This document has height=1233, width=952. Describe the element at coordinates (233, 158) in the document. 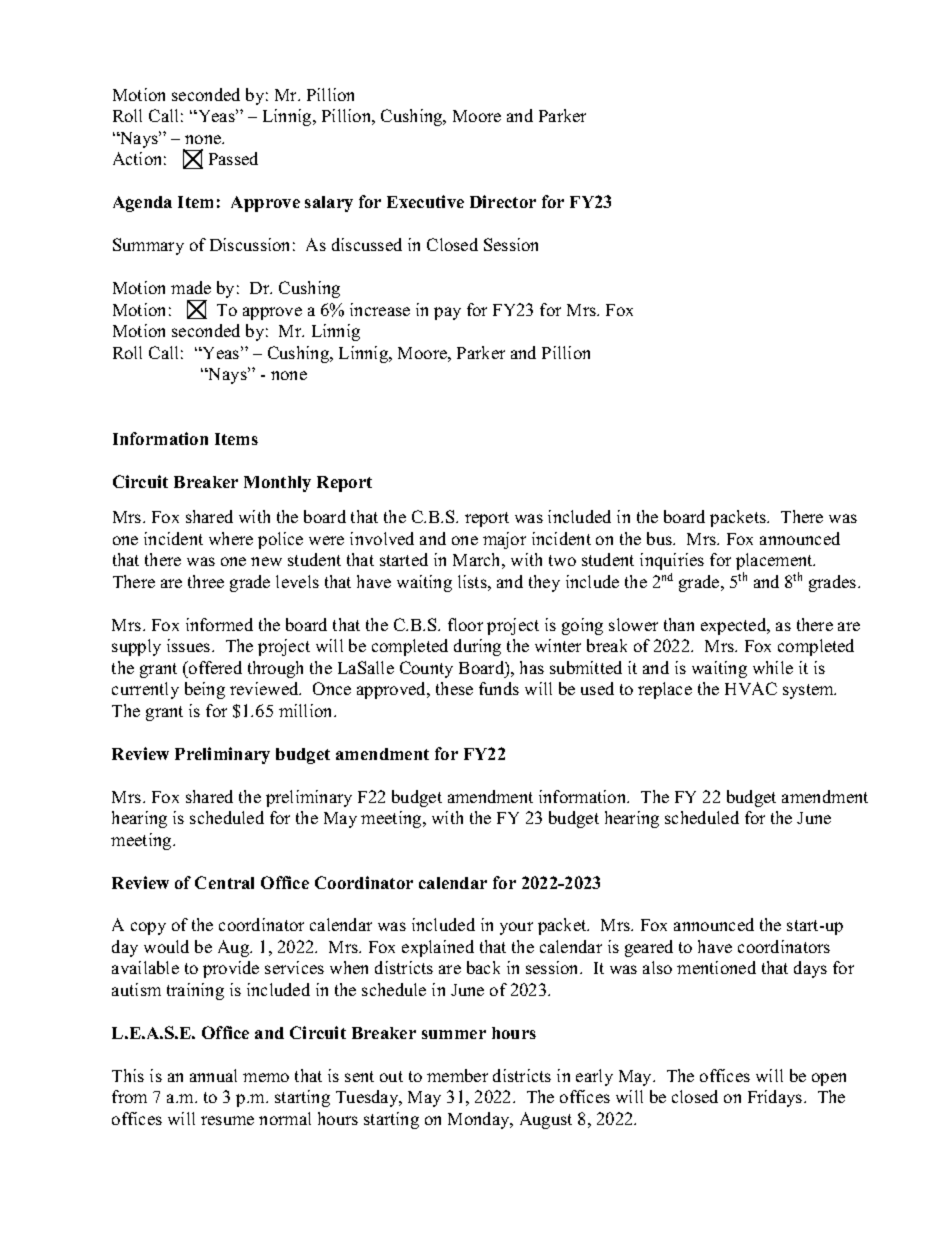

I see `Passed` at that location.
